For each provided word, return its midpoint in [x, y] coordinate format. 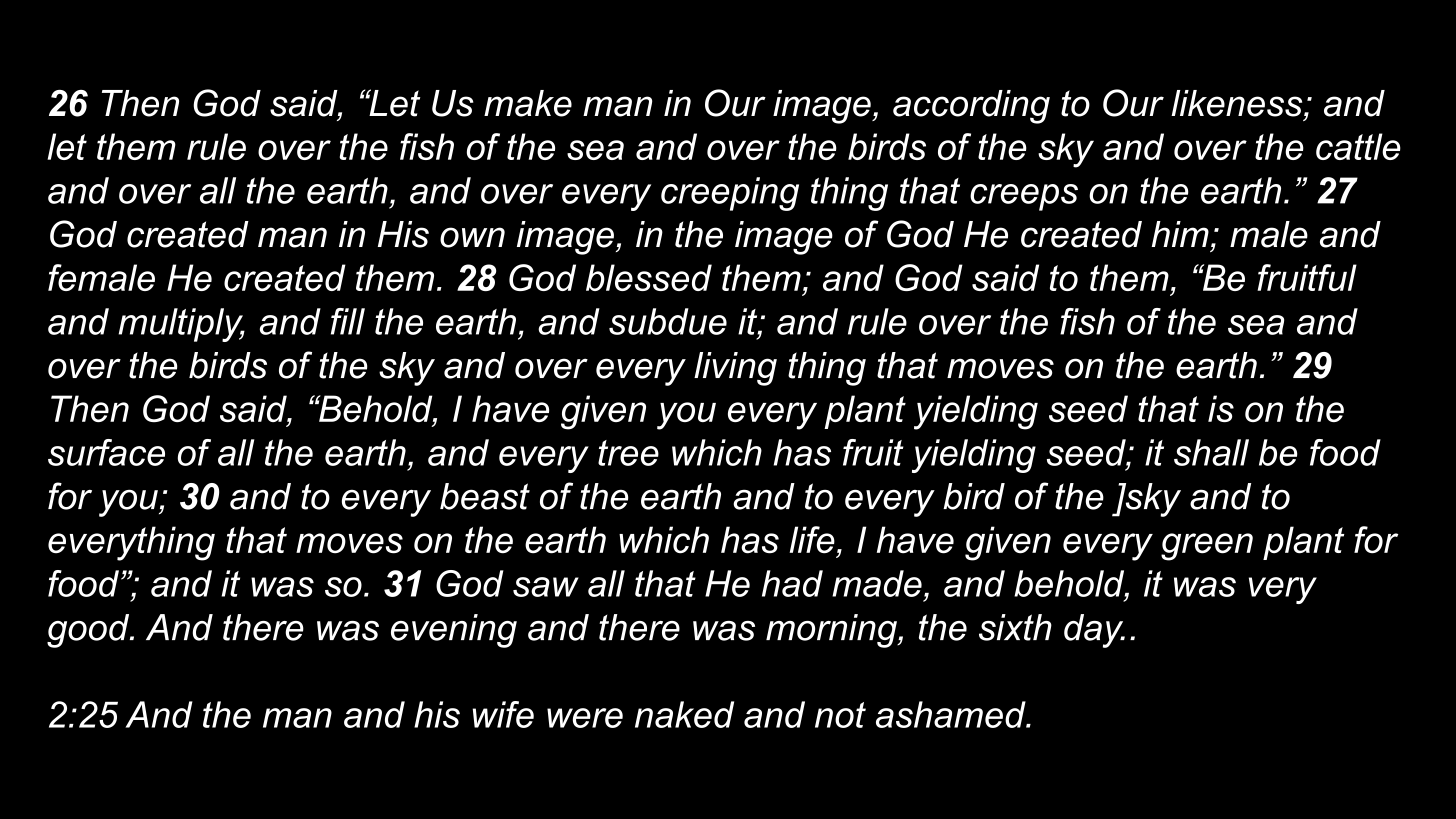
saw [546, 587]
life [812, 540]
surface [106, 452]
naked [684, 714]
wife [503, 714]
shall [1211, 452]
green [1207, 547]
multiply [181, 325]
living [735, 369]
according [971, 107]
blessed [649, 277]
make [528, 103]
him [1180, 234]
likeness [1238, 103]
